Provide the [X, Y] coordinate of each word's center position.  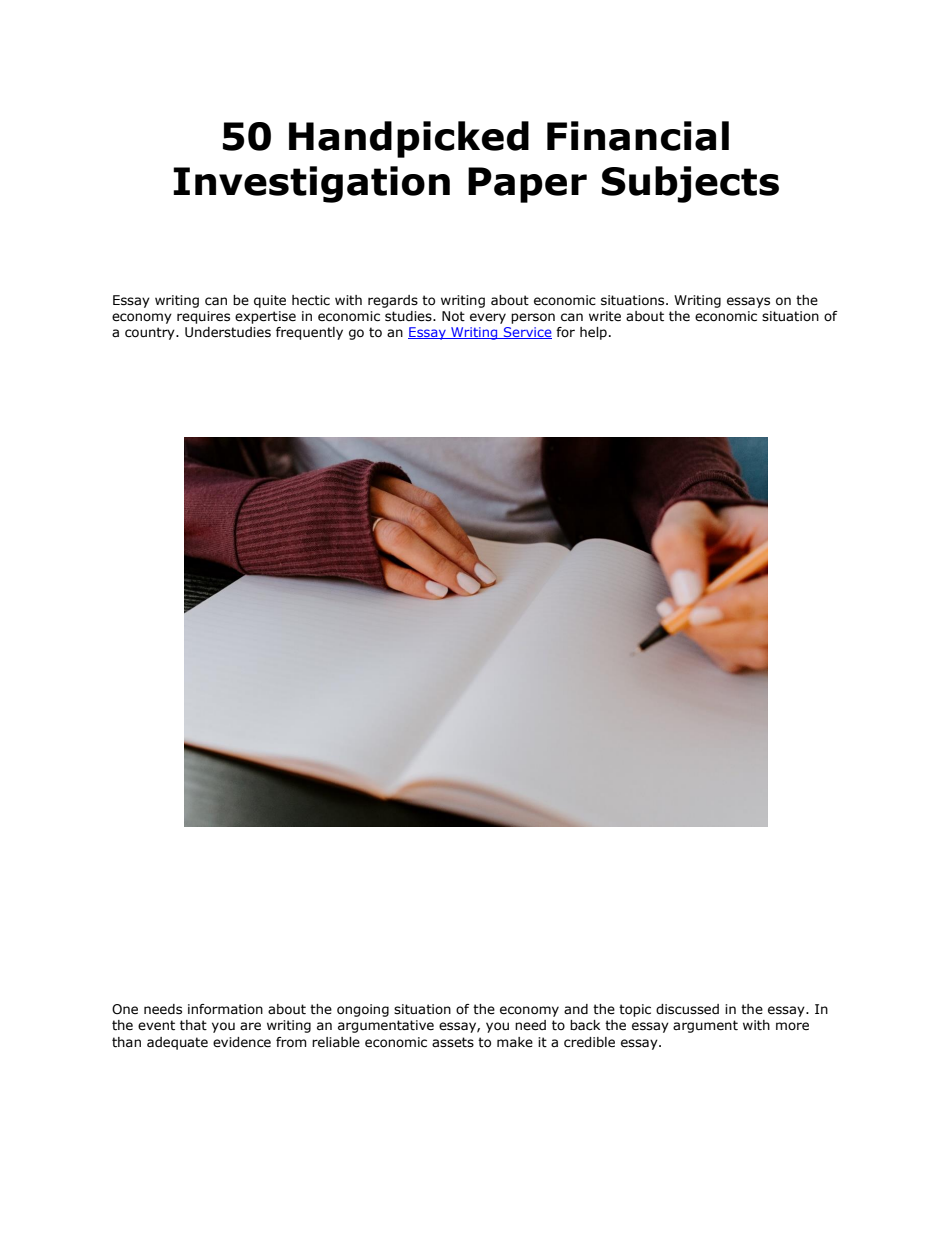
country [151, 333]
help [593, 333]
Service [527, 333]
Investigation [311, 184]
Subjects [690, 184]
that [193, 1025]
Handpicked [409, 139]
